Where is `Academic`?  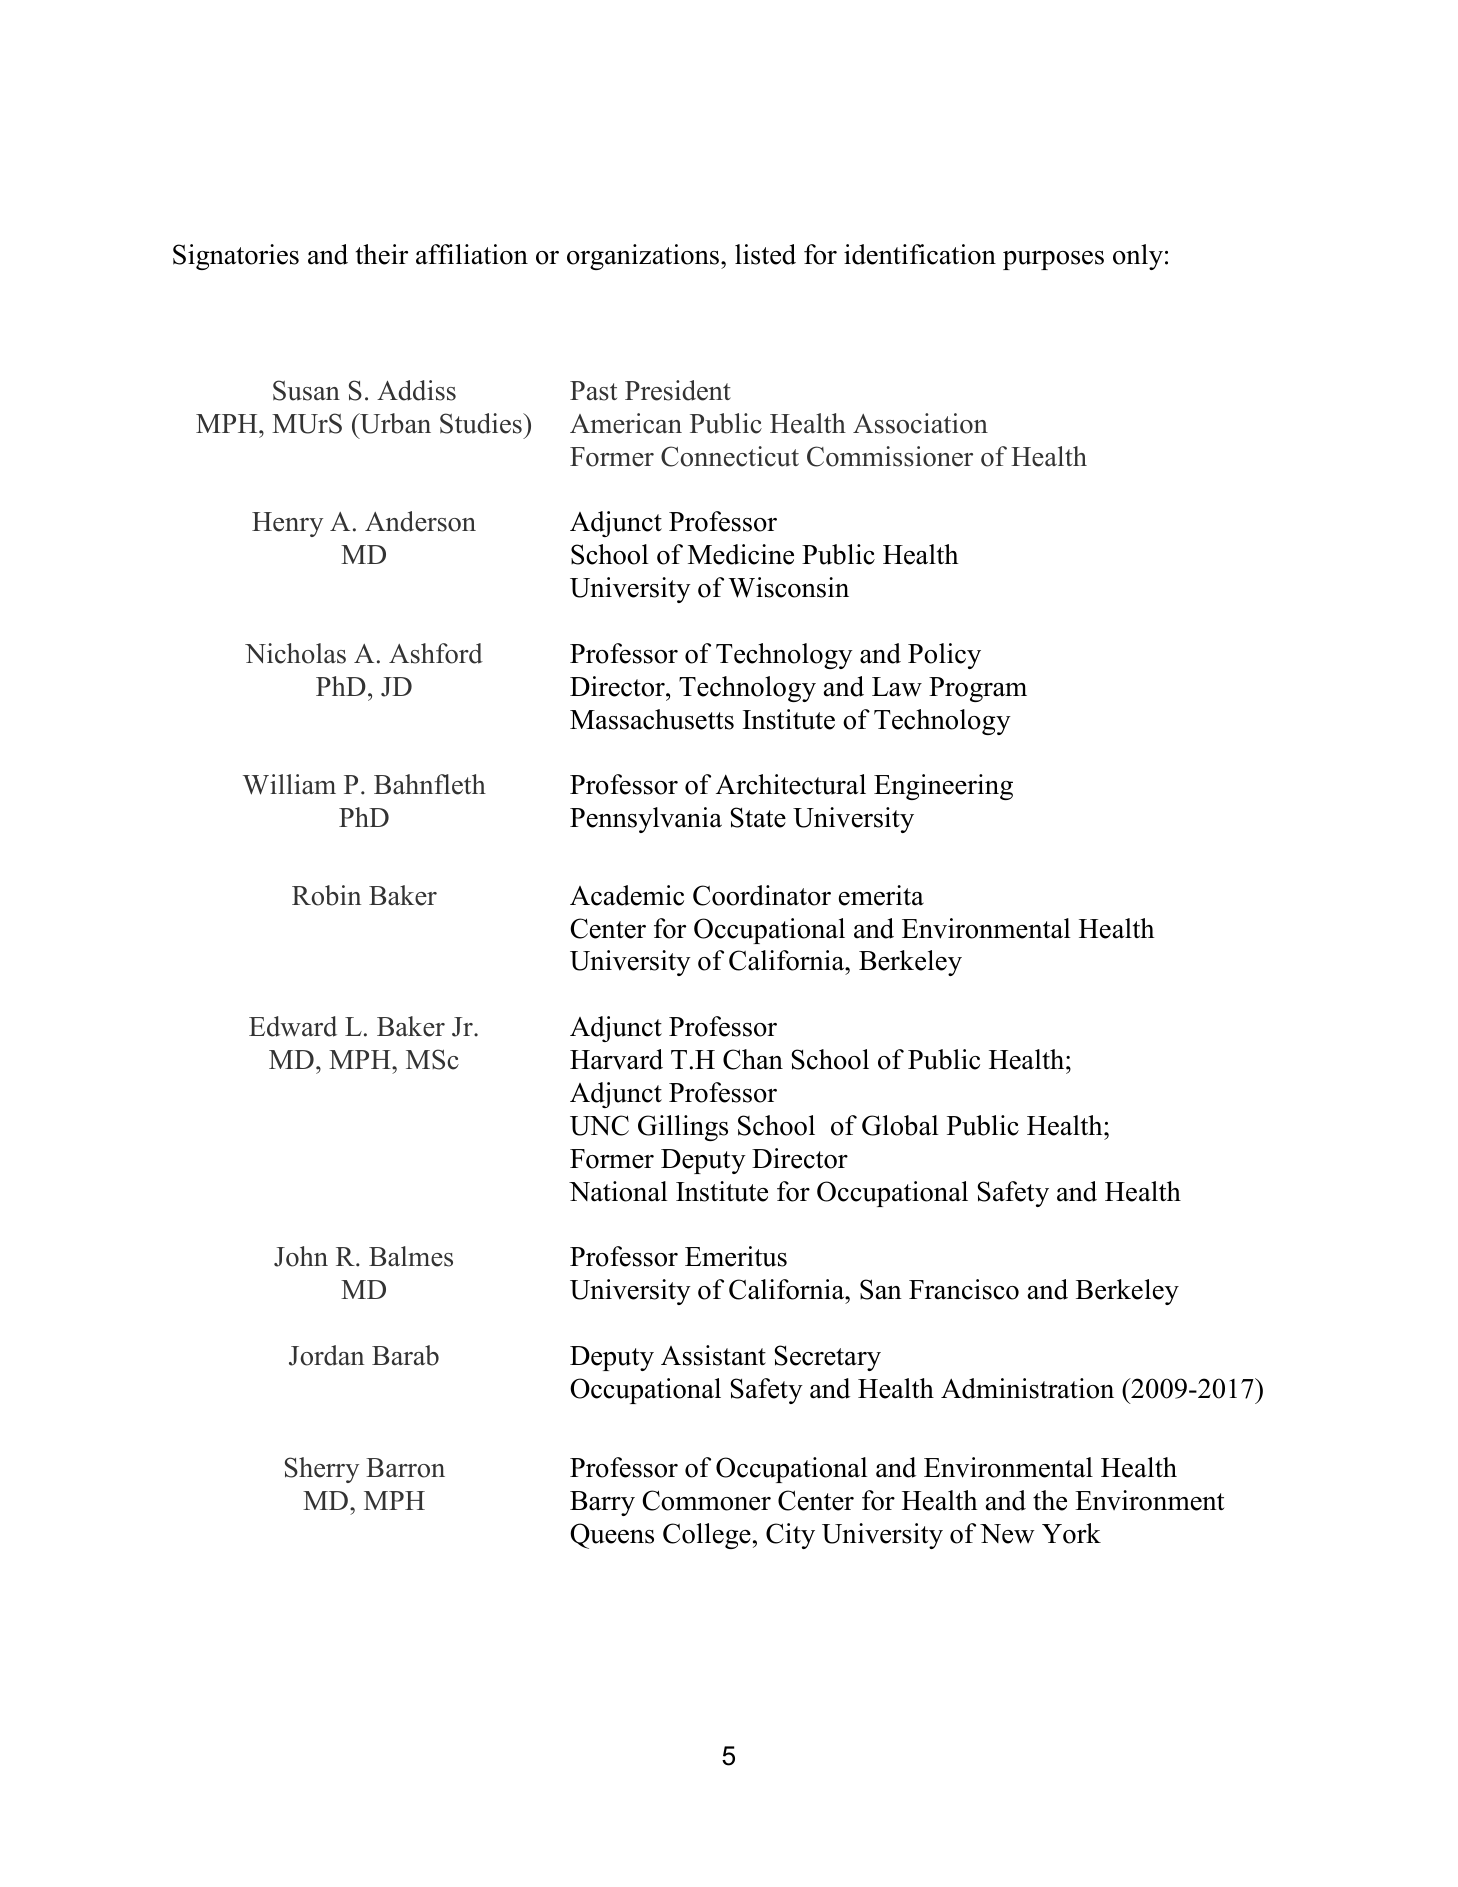
Academic is located at coordinates (627, 895).
